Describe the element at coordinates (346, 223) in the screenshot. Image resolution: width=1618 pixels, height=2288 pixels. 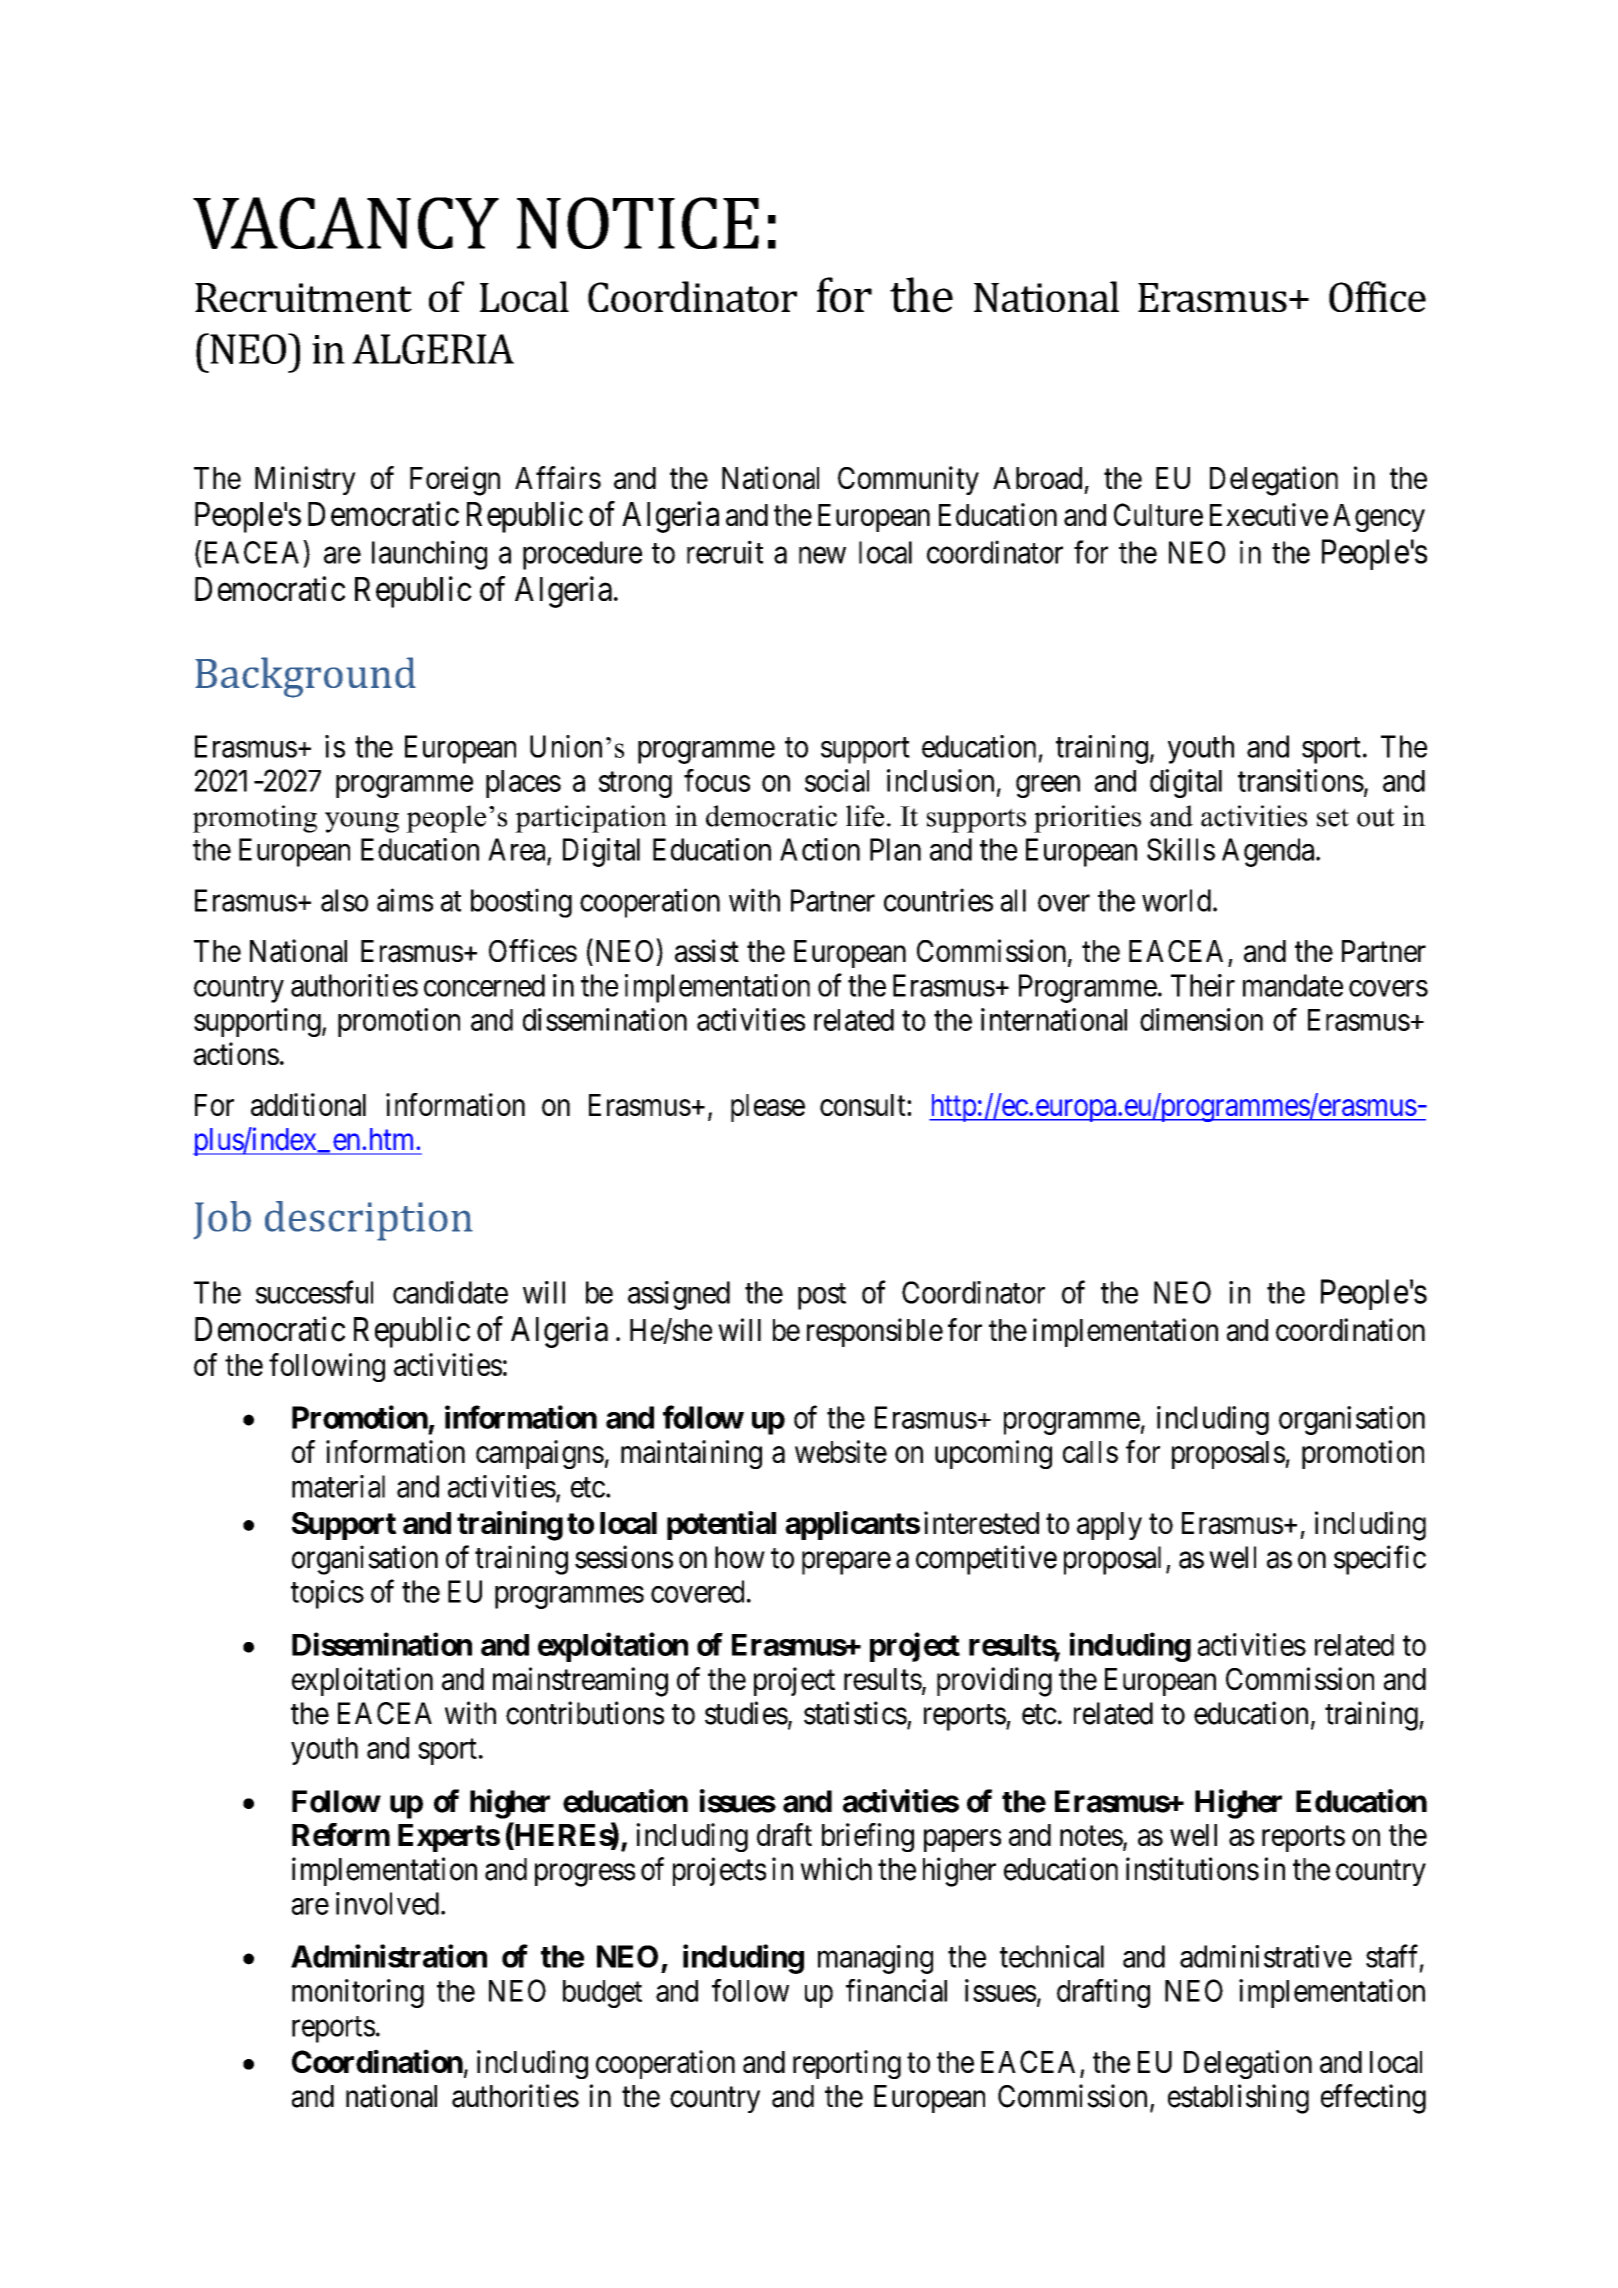
I see `VACANCY` at that location.
